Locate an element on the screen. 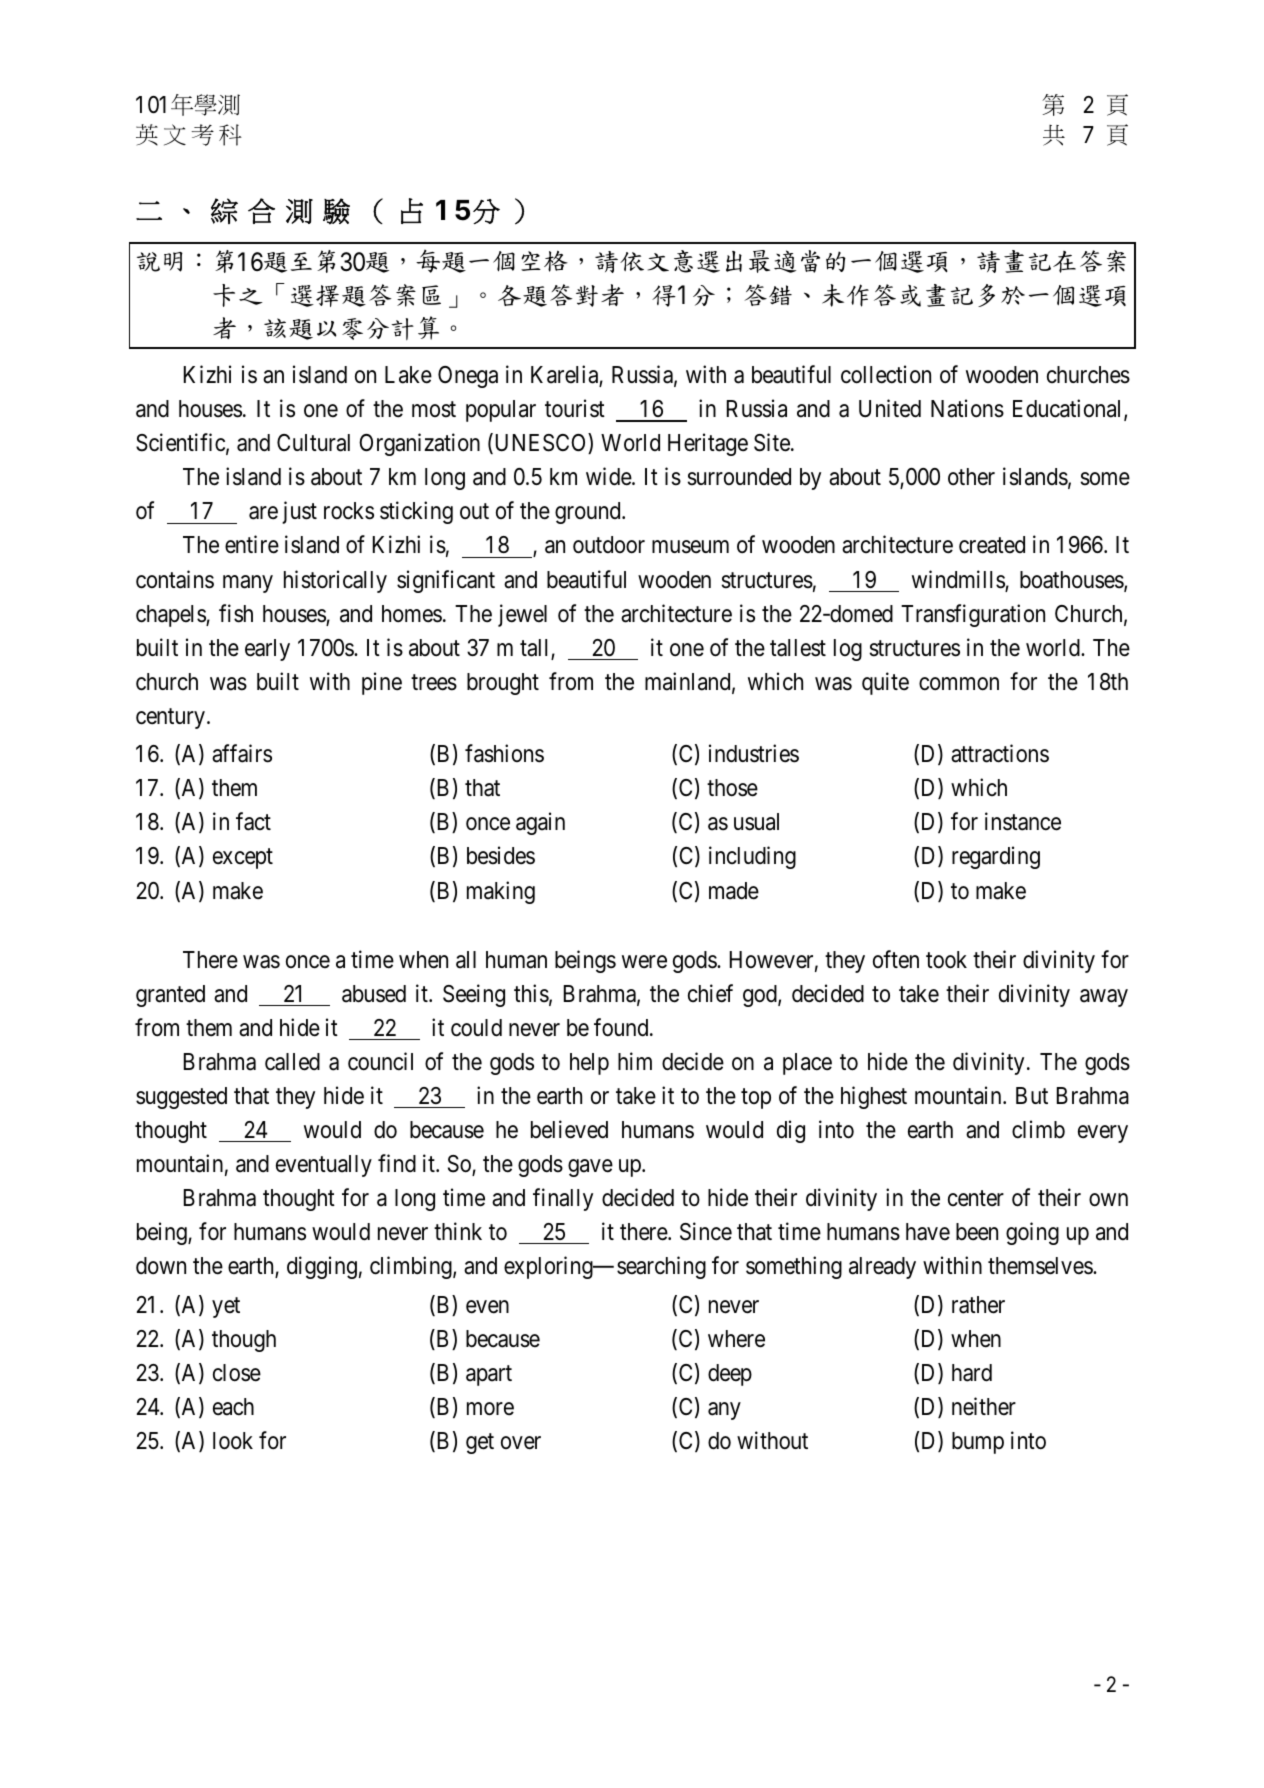  Cultural is located at coordinates (313, 443).
